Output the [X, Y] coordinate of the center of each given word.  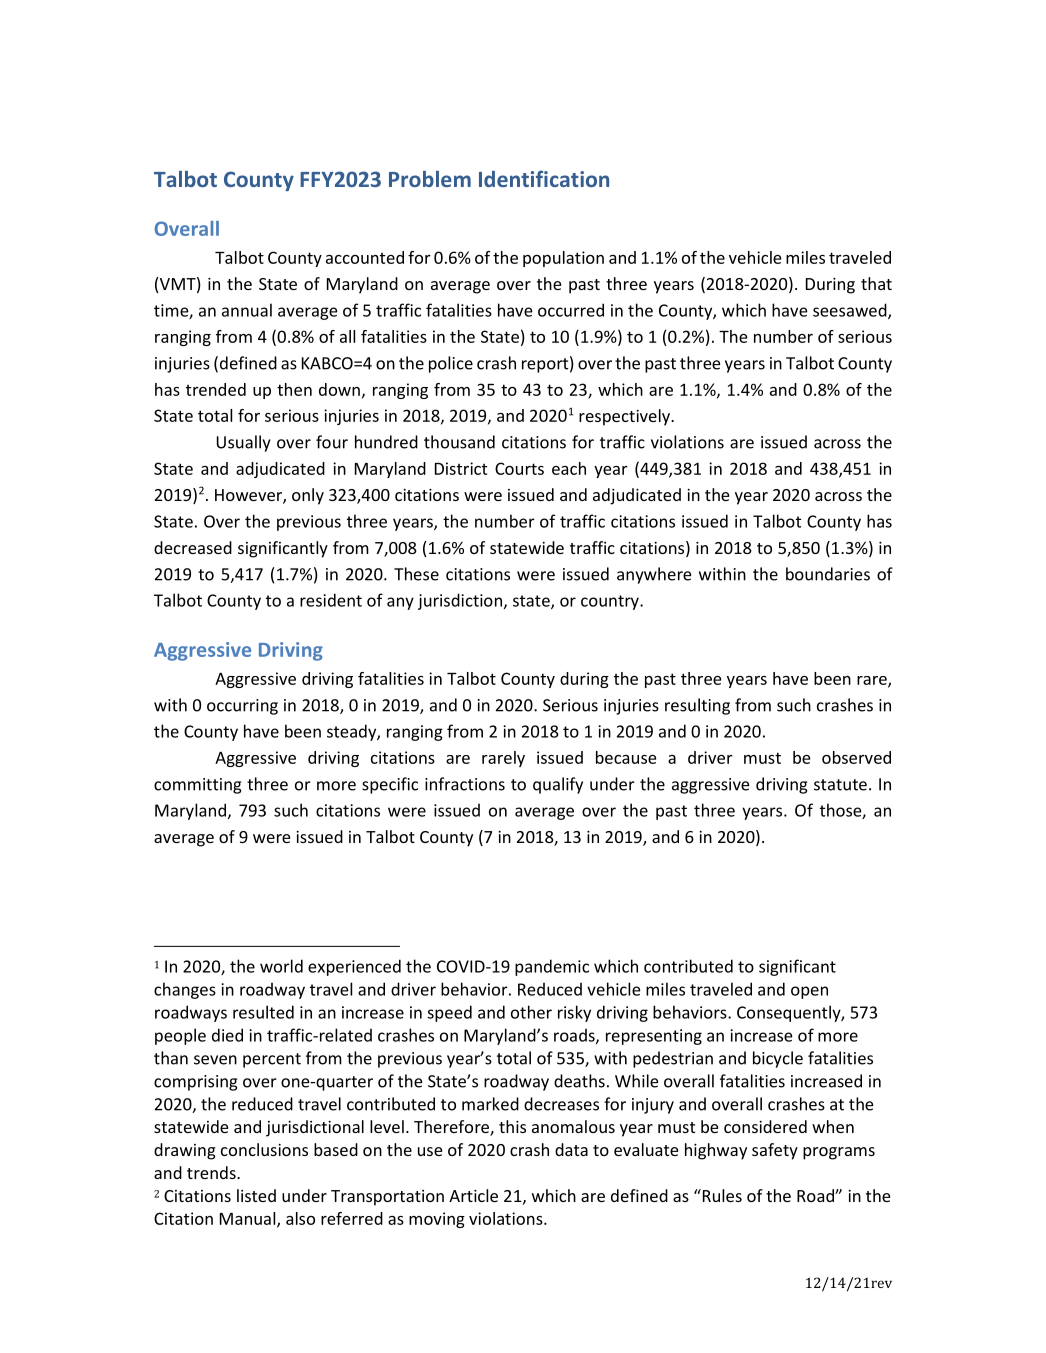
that [876, 283]
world [281, 966]
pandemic [552, 967]
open [809, 992]
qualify [558, 785]
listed [256, 1195]
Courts [519, 468]
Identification [544, 178]
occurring [242, 707]
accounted [365, 257]
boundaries [828, 574]
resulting [697, 706]
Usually [244, 443]
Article [473, 1195]
